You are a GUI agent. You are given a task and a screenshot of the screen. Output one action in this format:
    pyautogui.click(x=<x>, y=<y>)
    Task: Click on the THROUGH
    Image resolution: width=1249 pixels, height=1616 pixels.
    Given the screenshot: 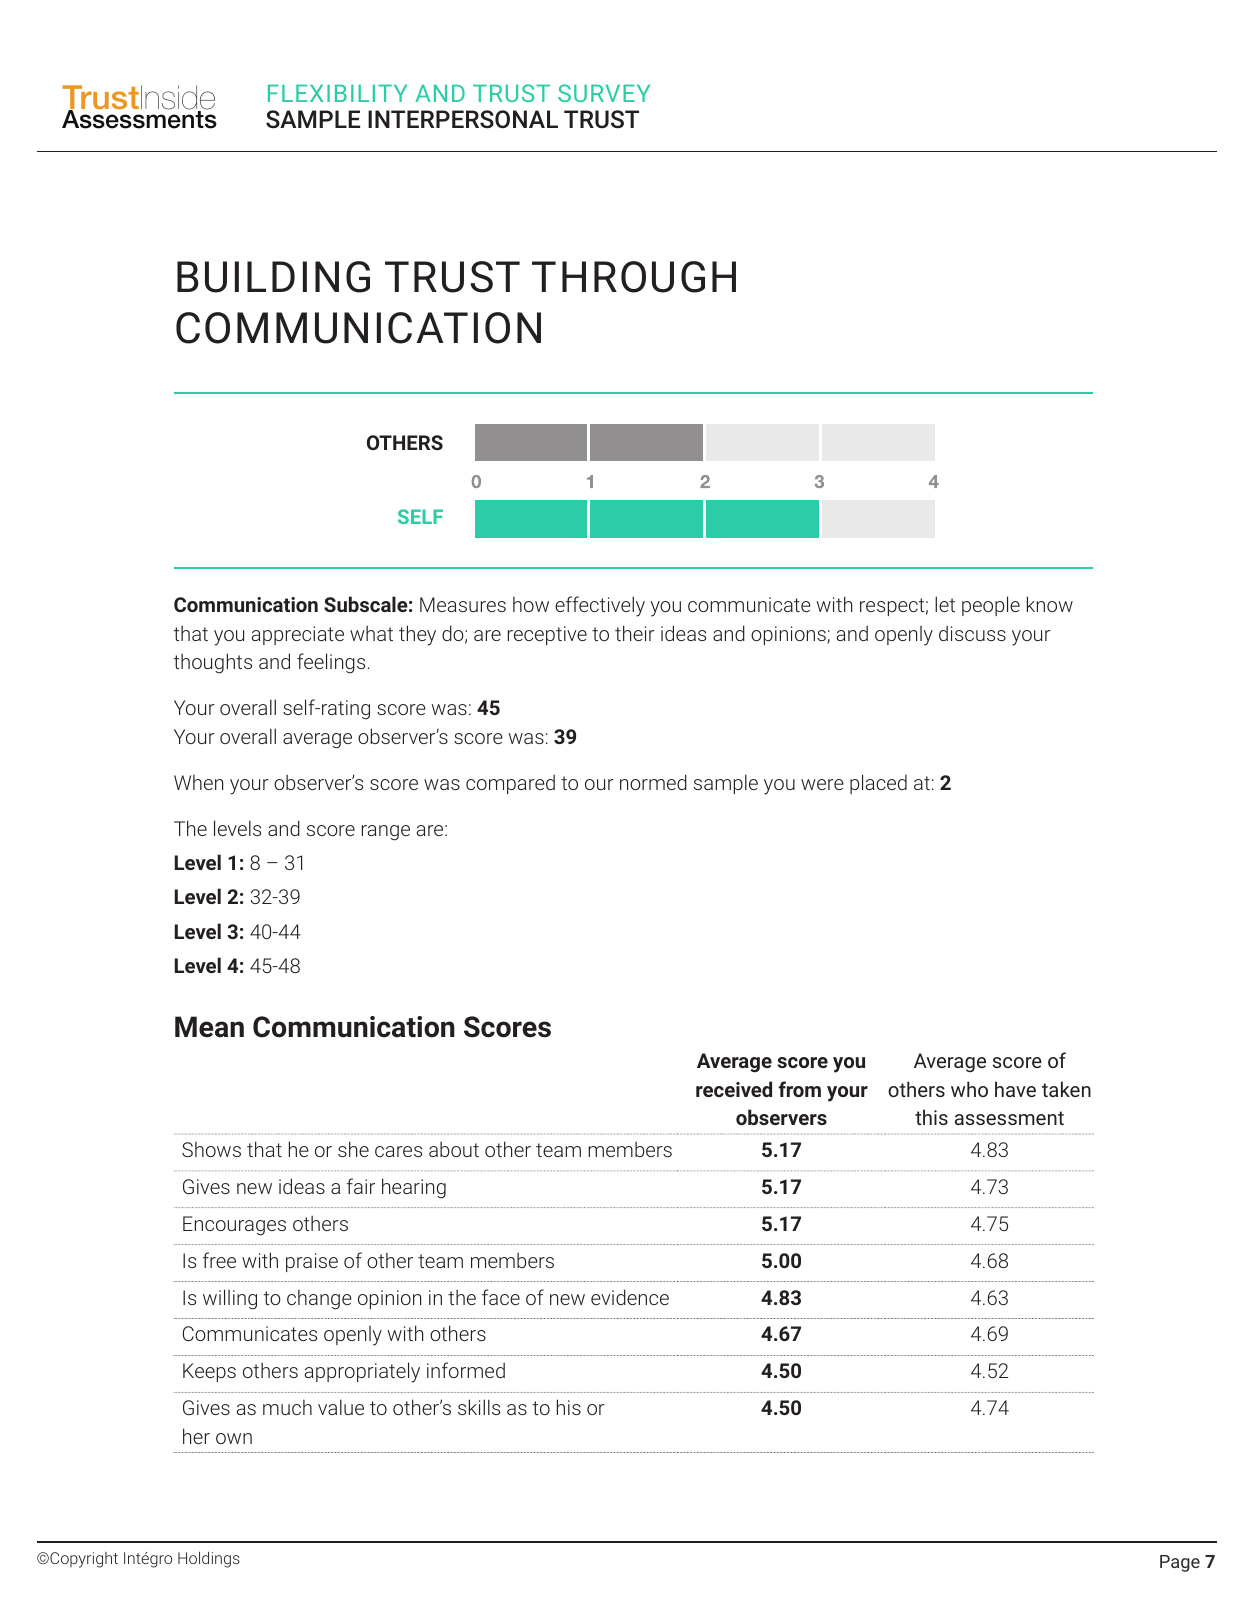 What is the action you would take?
    pyautogui.click(x=634, y=277)
